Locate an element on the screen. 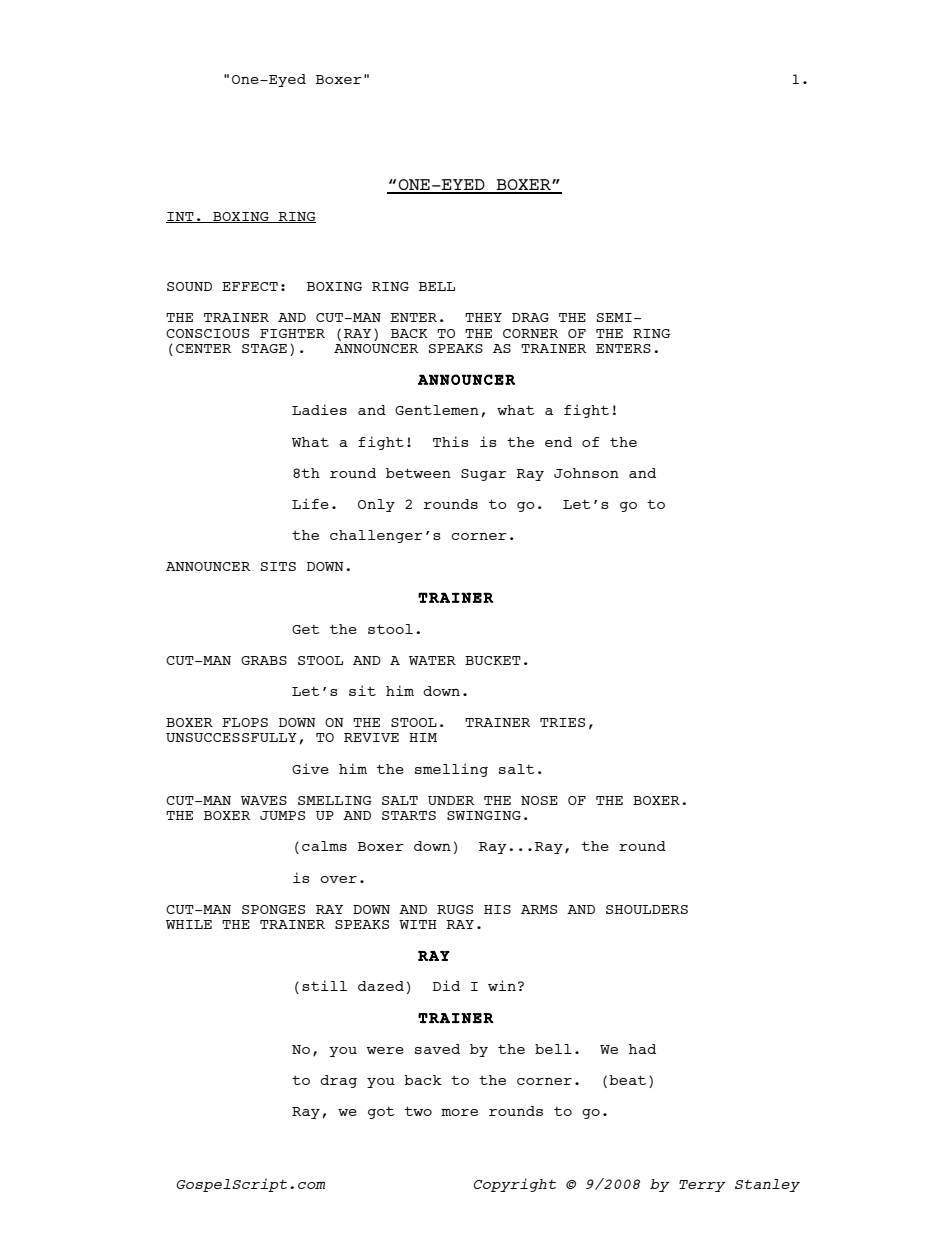 This screenshot has height=1233, width=952. two is located at coordinates (418, 1111).
